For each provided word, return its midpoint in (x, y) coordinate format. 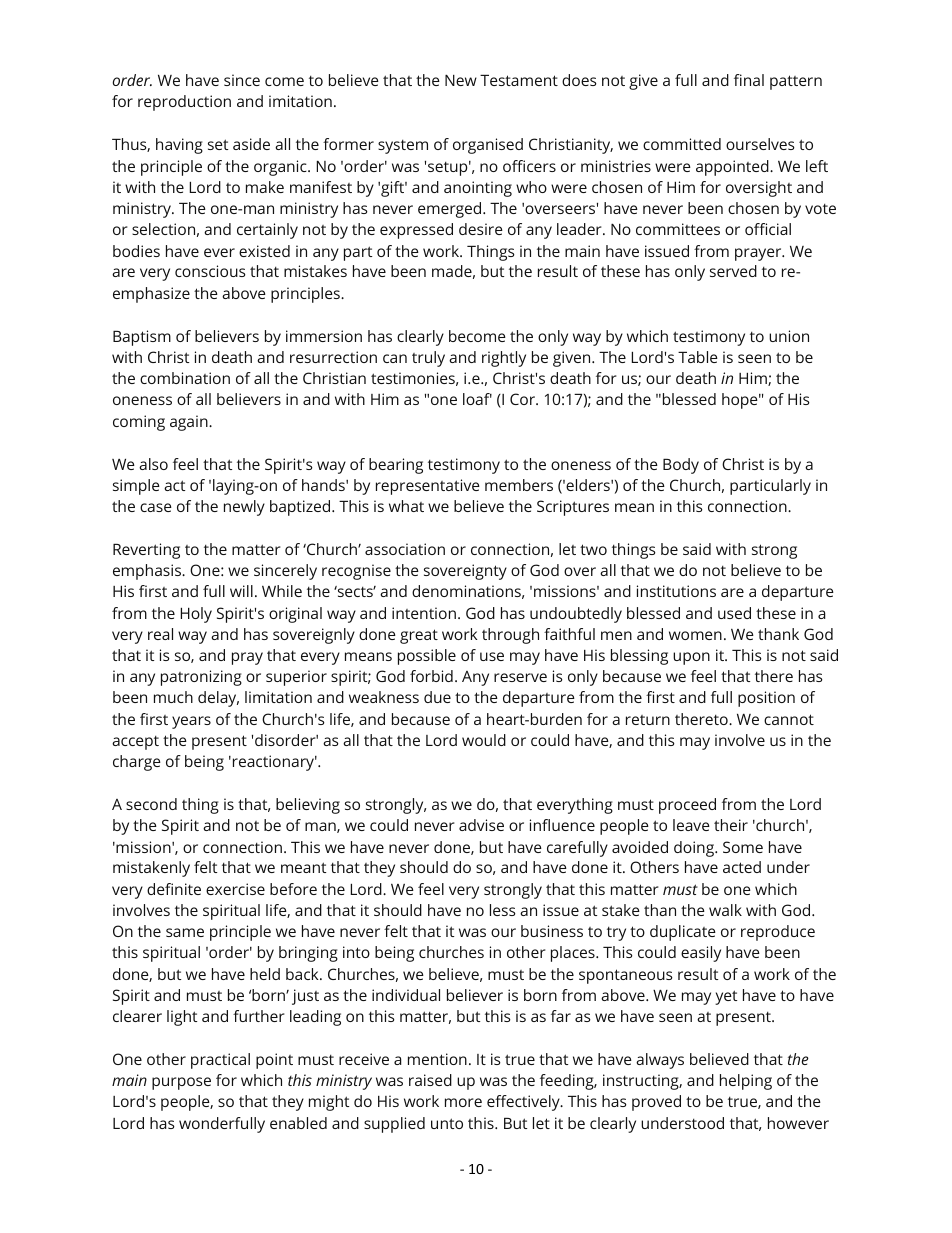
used (734, 613)
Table (698, 357)
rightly (504, 359)
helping (746, 1082)
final (749, 80)
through (510, 636)
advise (481, 825)
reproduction (184, 103)
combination (185, 378)
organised (488, 146)
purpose (181, 1083)
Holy (196, 615)
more (463, 1102)
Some (743, 847)
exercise (235, 889)
